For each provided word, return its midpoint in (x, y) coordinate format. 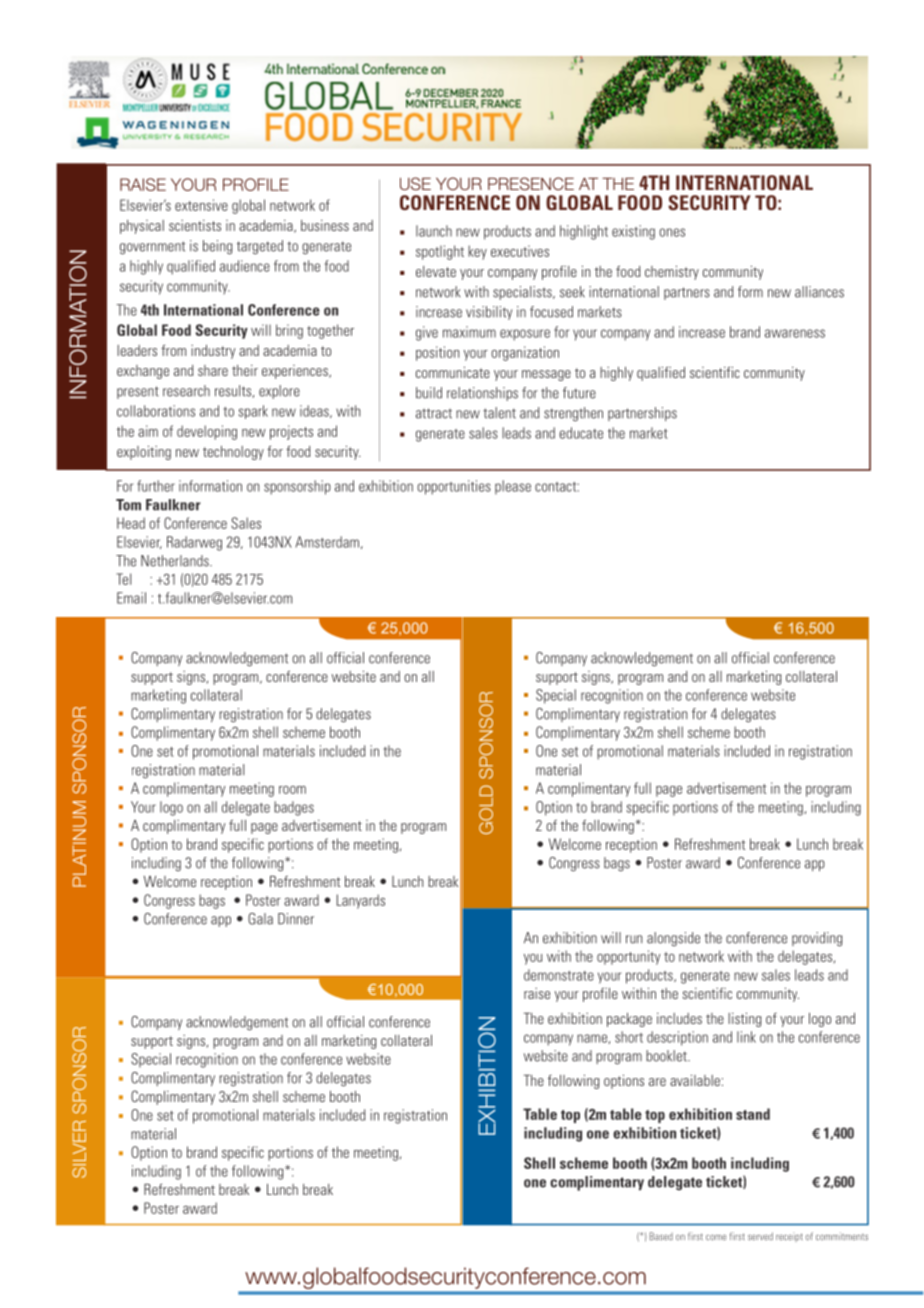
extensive (201, 205)
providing (817, 939)
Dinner (296, 919)
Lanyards (361, 901)
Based (661, 1236)
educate (581, 433)
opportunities (454, 487)
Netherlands (176, 561)
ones (672, 232)
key (477, 252)
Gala (260, 919)
